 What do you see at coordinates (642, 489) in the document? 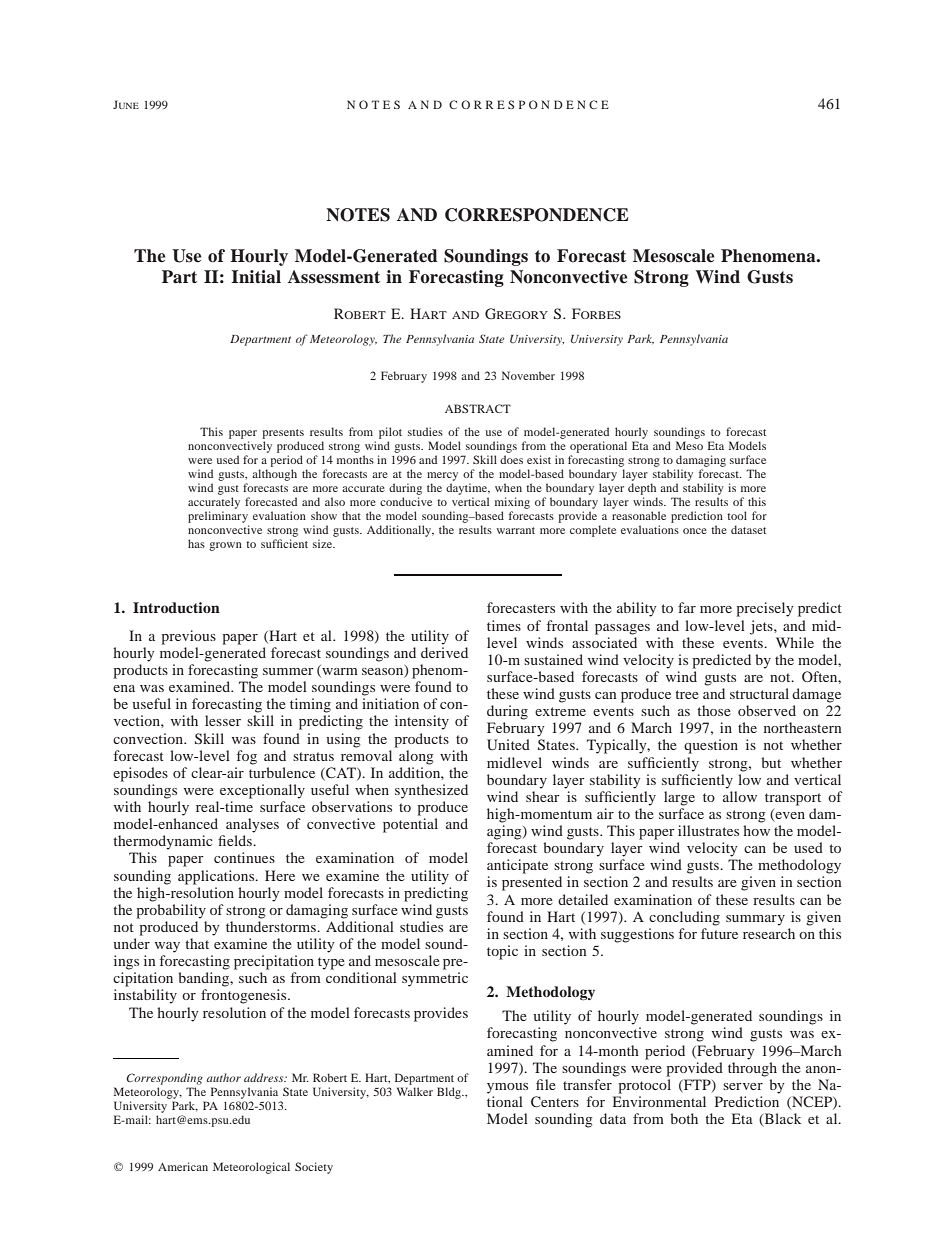
I see `depth` at bounding box center [642, 489].
